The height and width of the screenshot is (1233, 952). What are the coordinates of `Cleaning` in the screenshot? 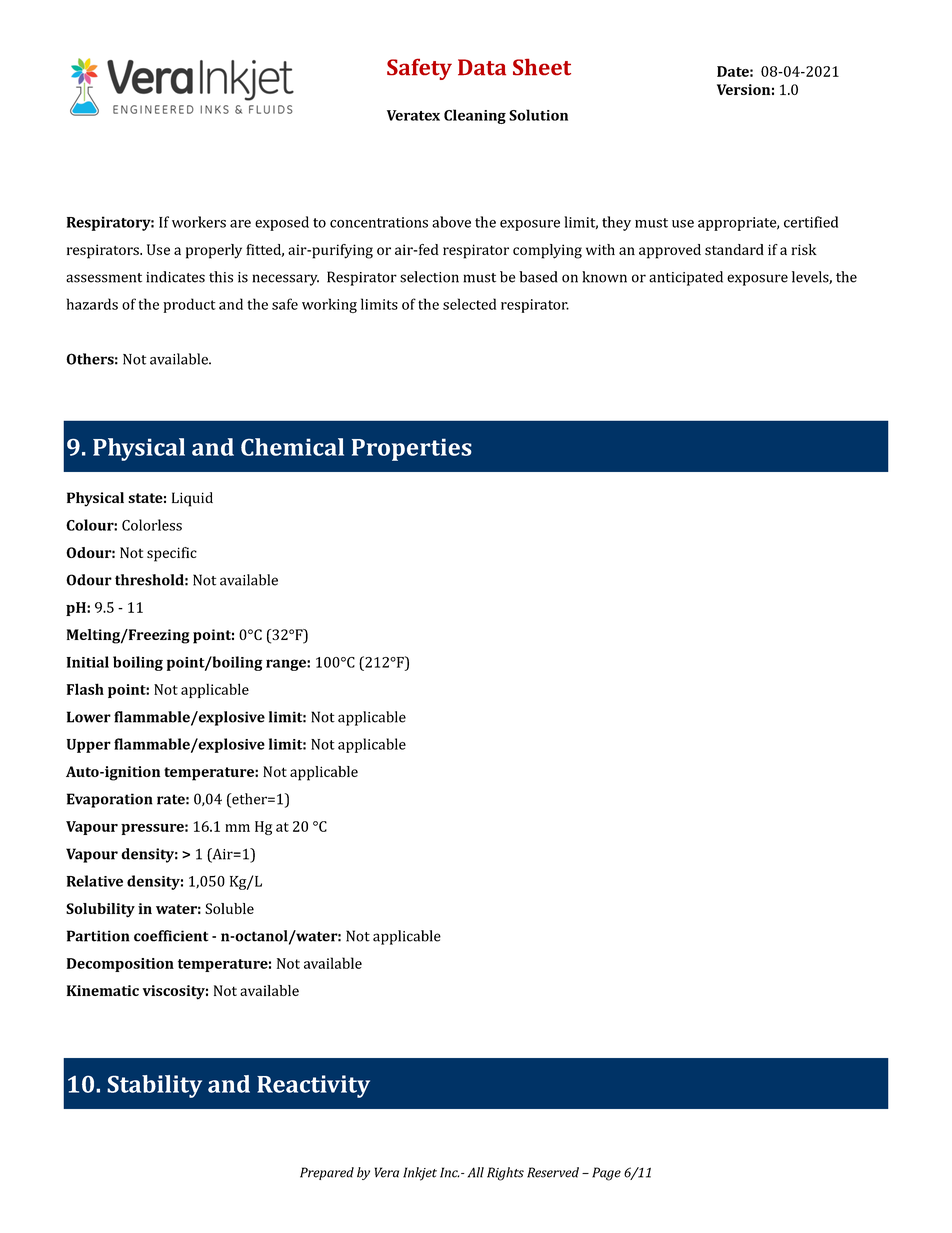 It's located at (475, 116).
